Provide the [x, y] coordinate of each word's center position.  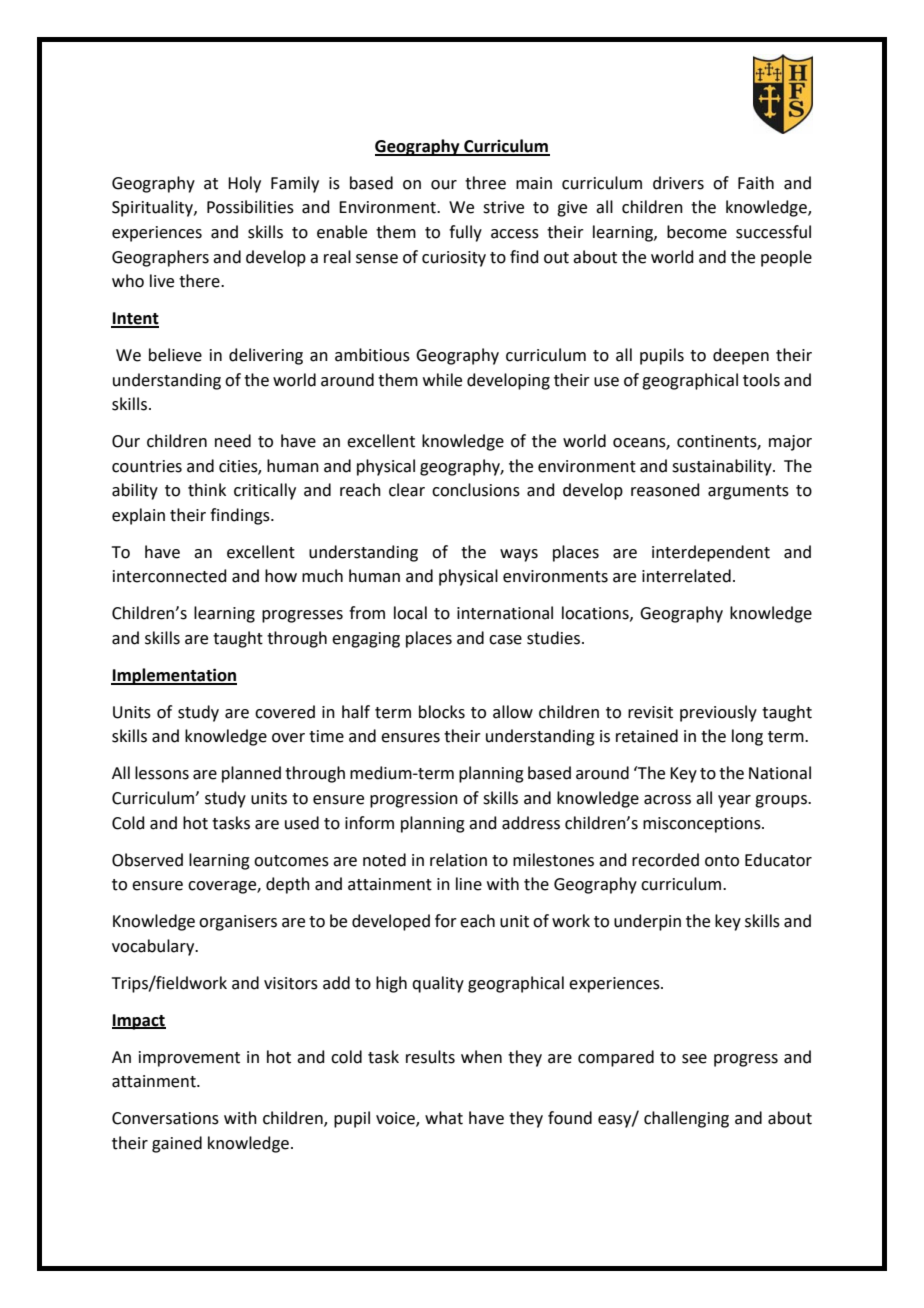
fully [465, 233]
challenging [686, 1119]
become [697, 232]
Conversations [165, 1118]
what [444, 1118]
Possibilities [250, 207]
